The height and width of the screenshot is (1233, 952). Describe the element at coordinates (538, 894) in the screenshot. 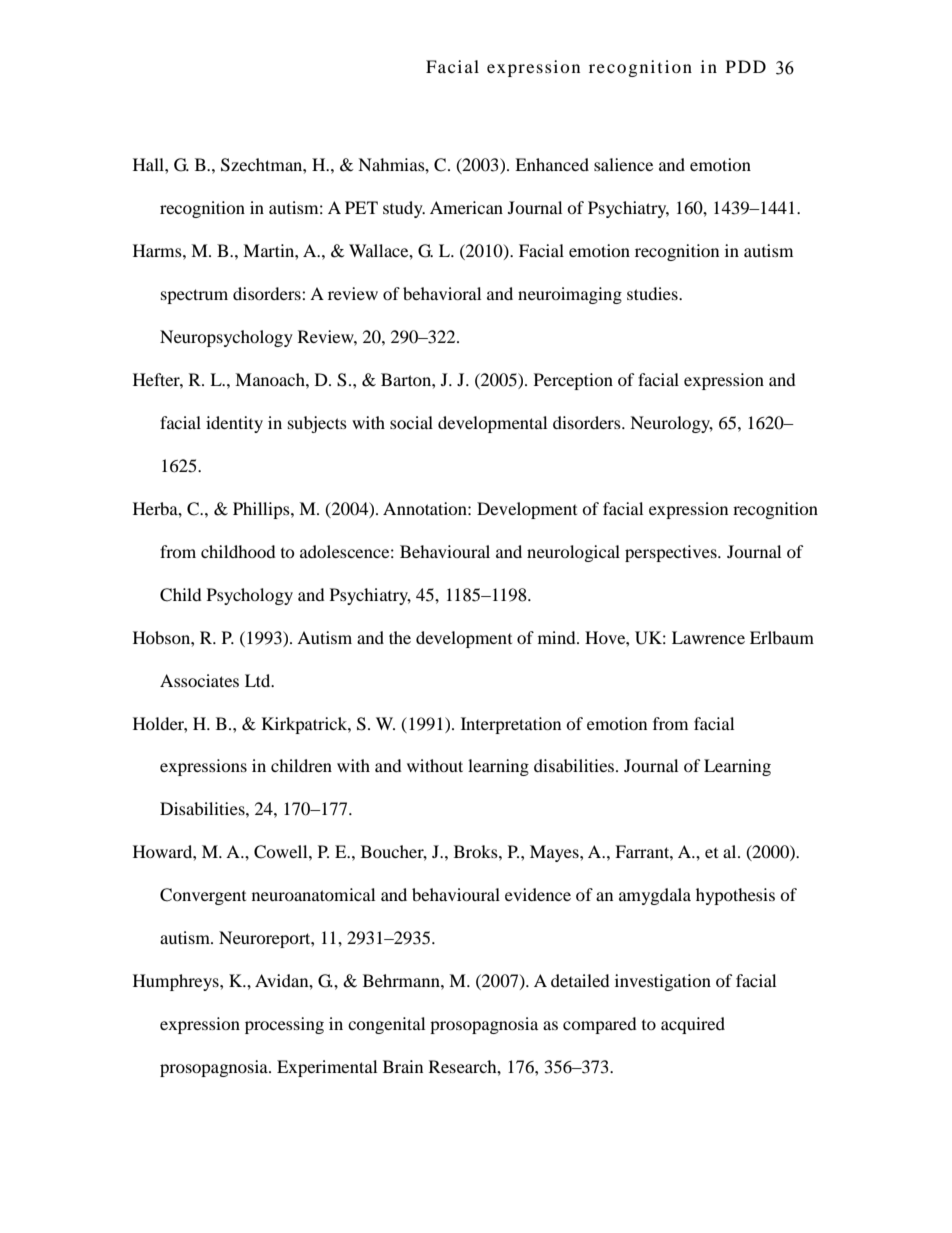

I see `evidence` at that location.
